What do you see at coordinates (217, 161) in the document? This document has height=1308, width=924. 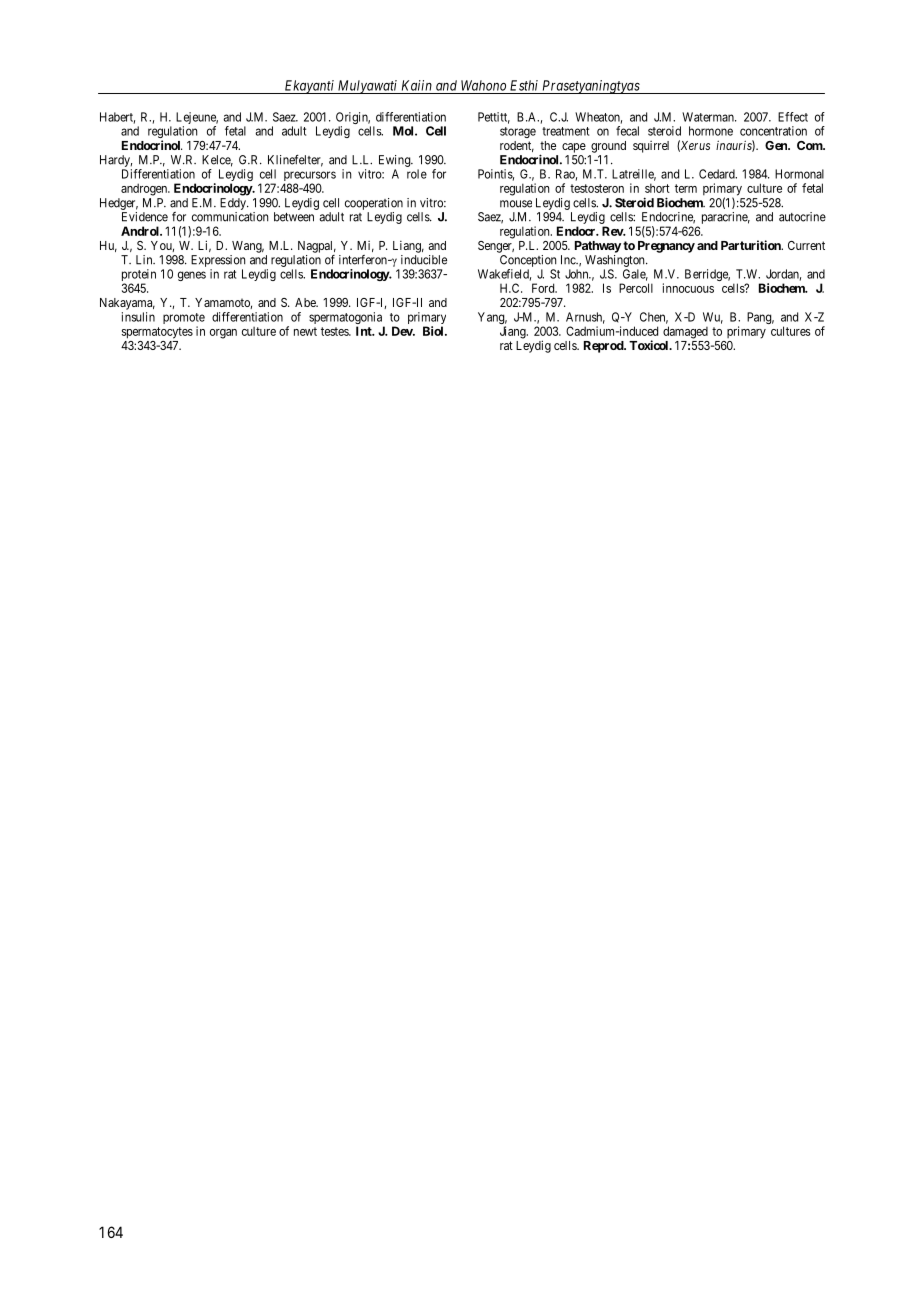 I see `Kelce` at bounding box center [217, 161].
